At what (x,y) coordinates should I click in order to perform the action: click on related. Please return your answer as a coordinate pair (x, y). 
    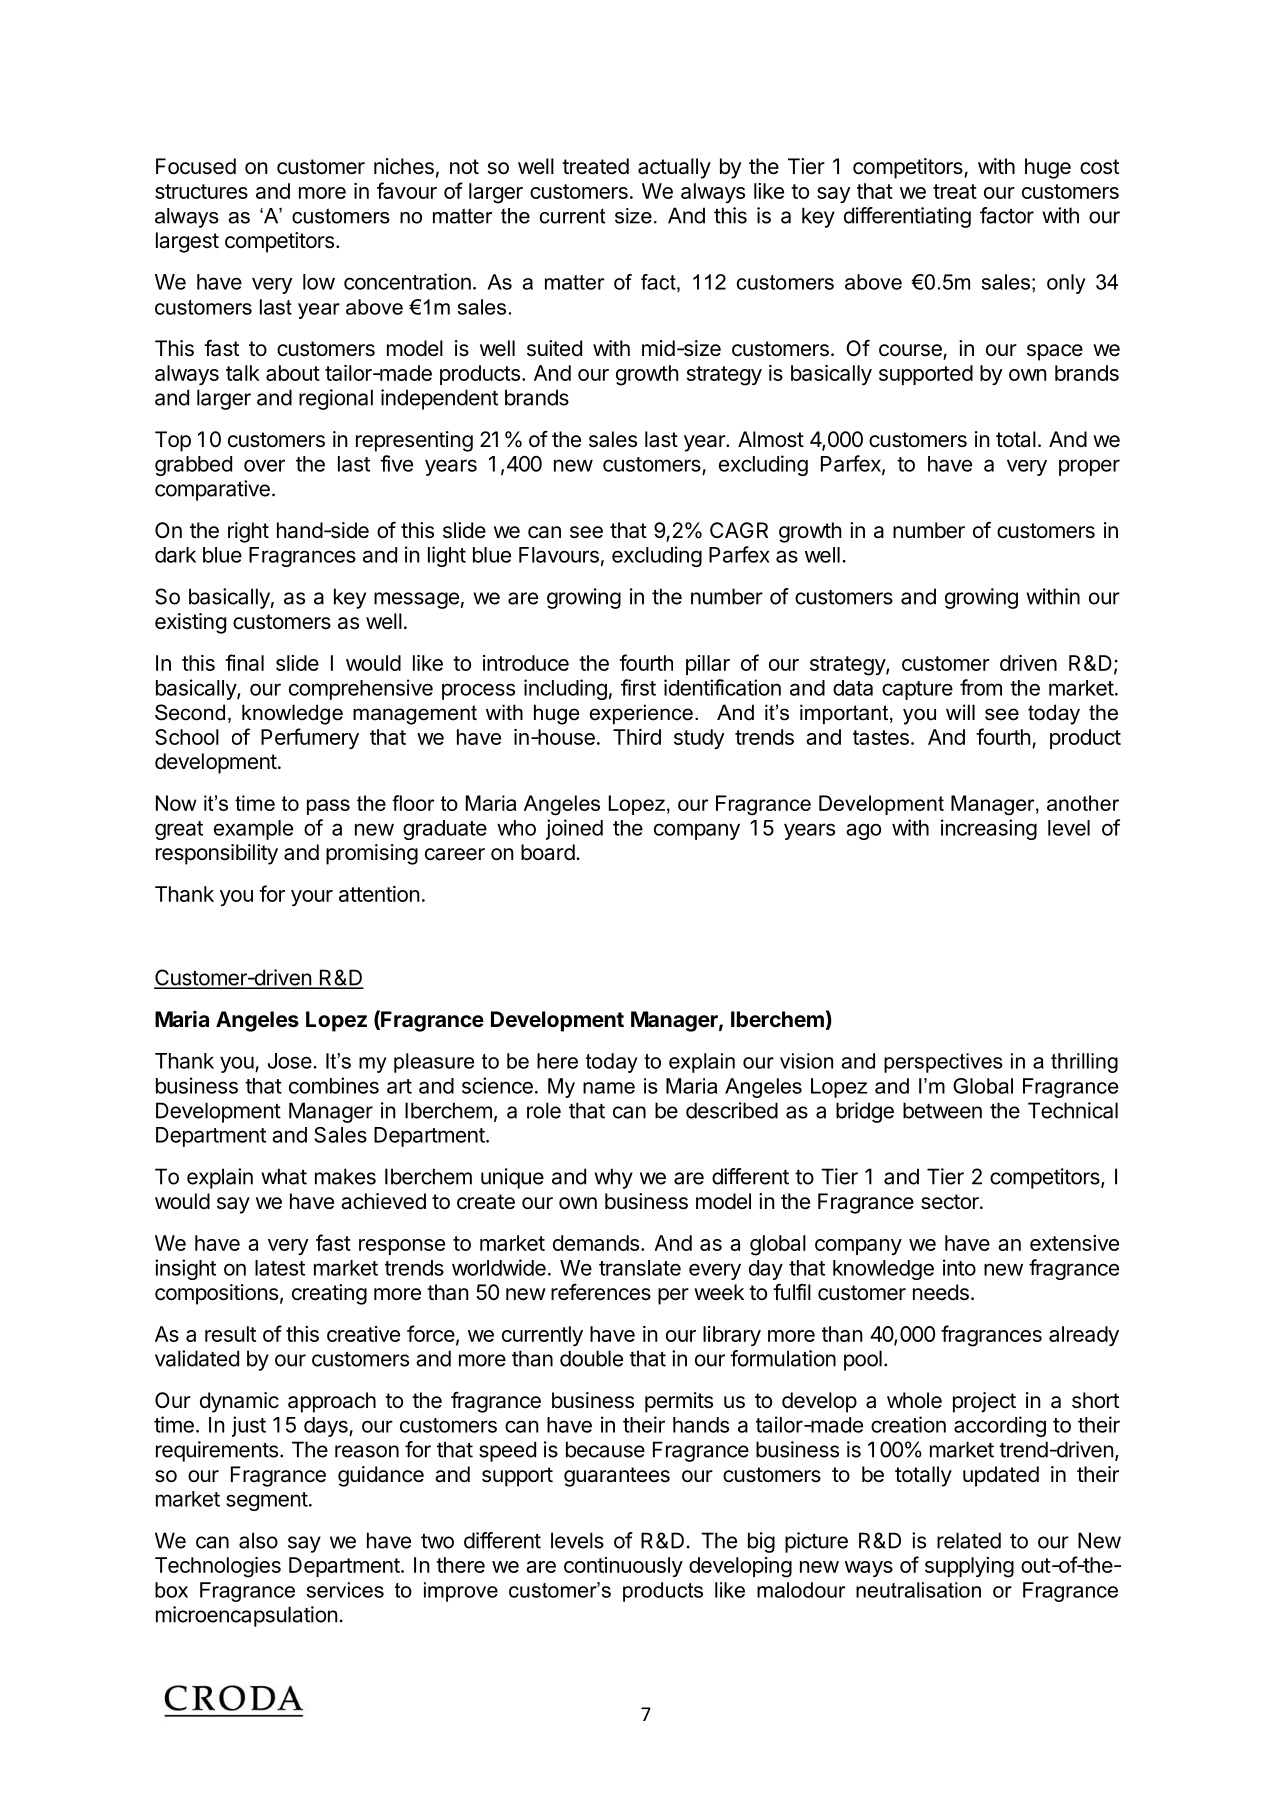
    Looking at the image, I should click on (969, 1540).
